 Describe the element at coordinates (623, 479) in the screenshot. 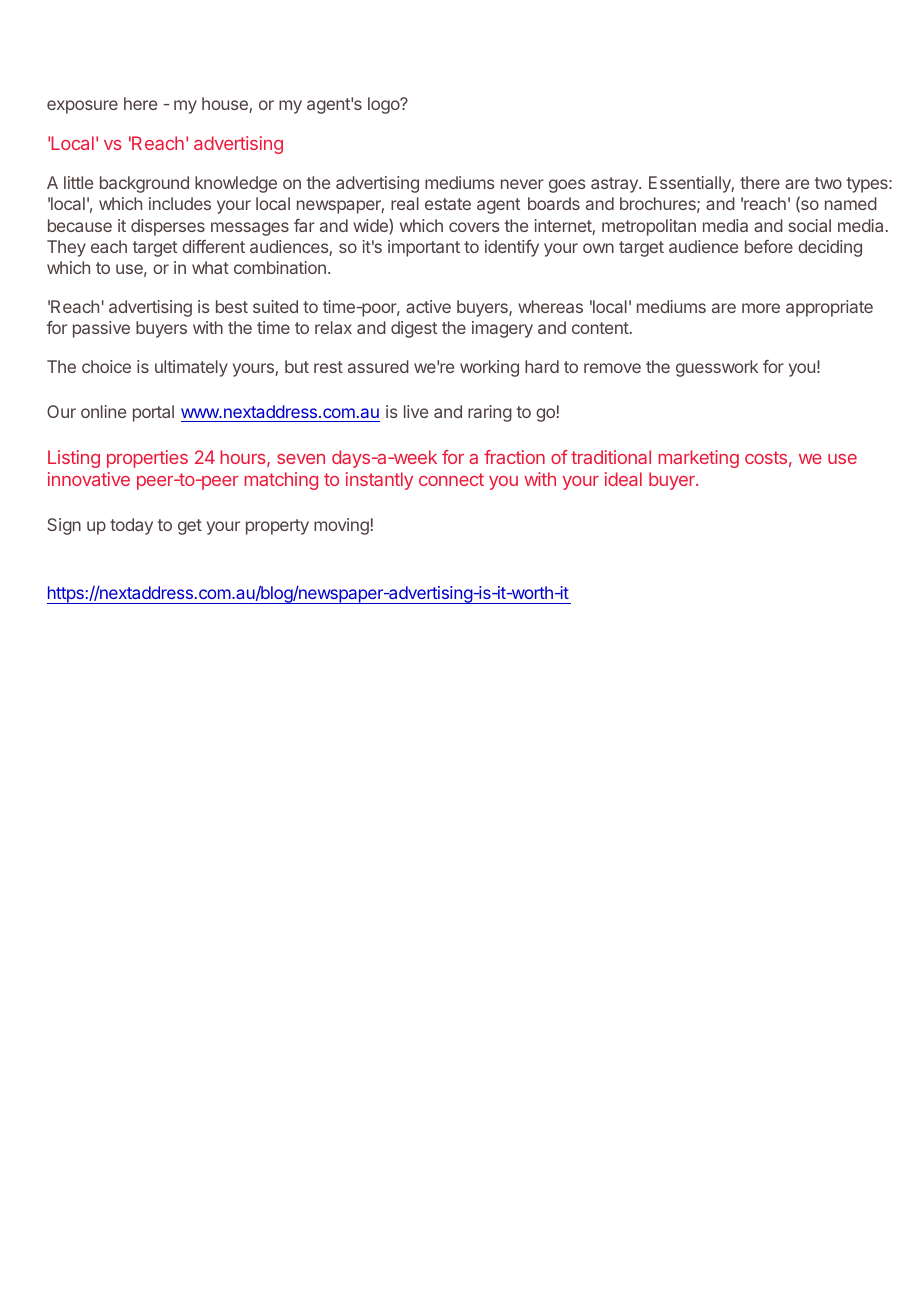

I see `ideal` at that location.
